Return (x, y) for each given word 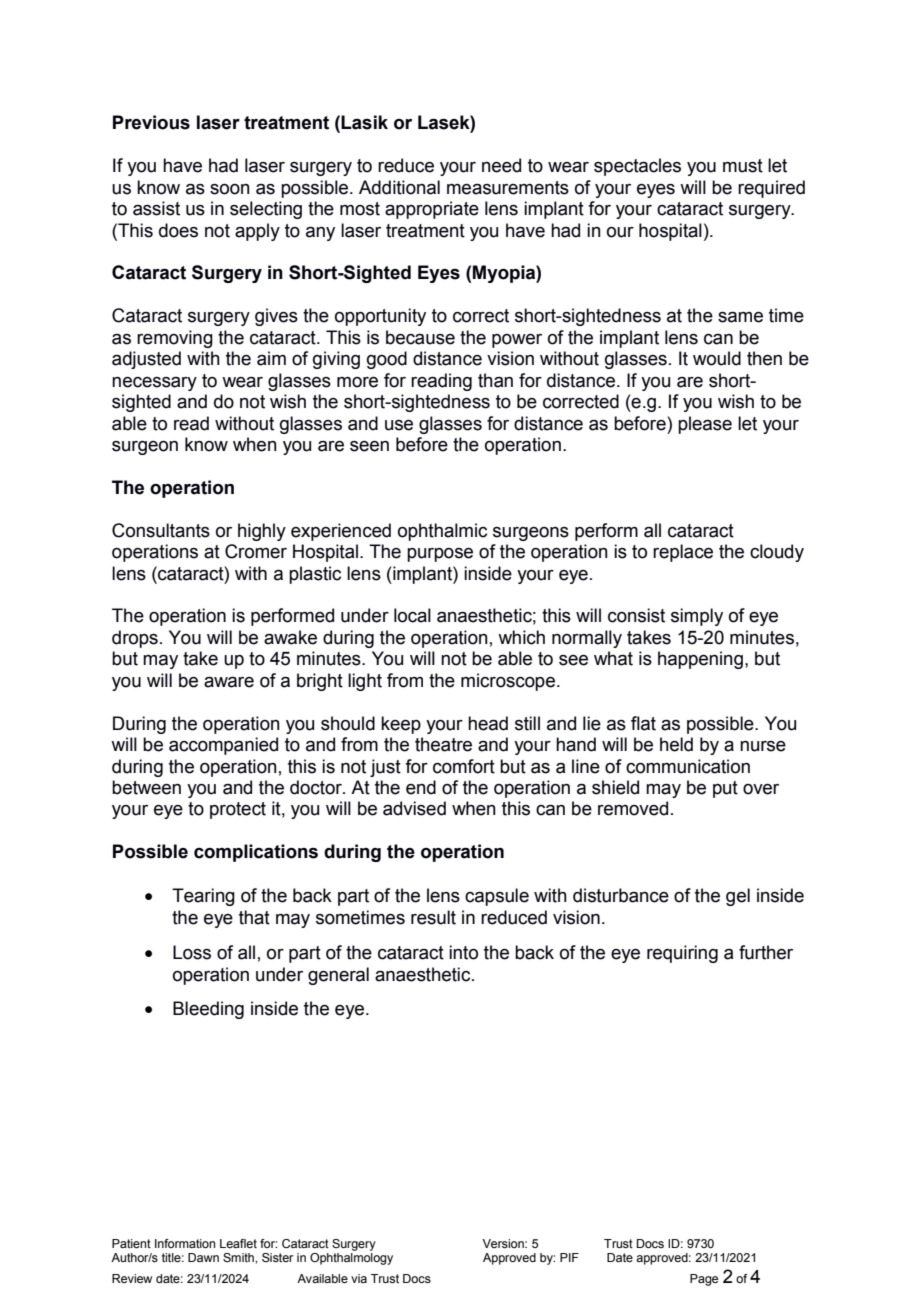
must (743, 166)
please (705, 425)
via (359, 1278)
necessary (154, 384)
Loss (192, 952)
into (463, 952)
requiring (682, 954)
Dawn (203, 1257)
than (495, 380)
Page (704, 1280)
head (488, 723)
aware (229, 682)
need (501, 165)
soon (230, 189)
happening (700, 660)
